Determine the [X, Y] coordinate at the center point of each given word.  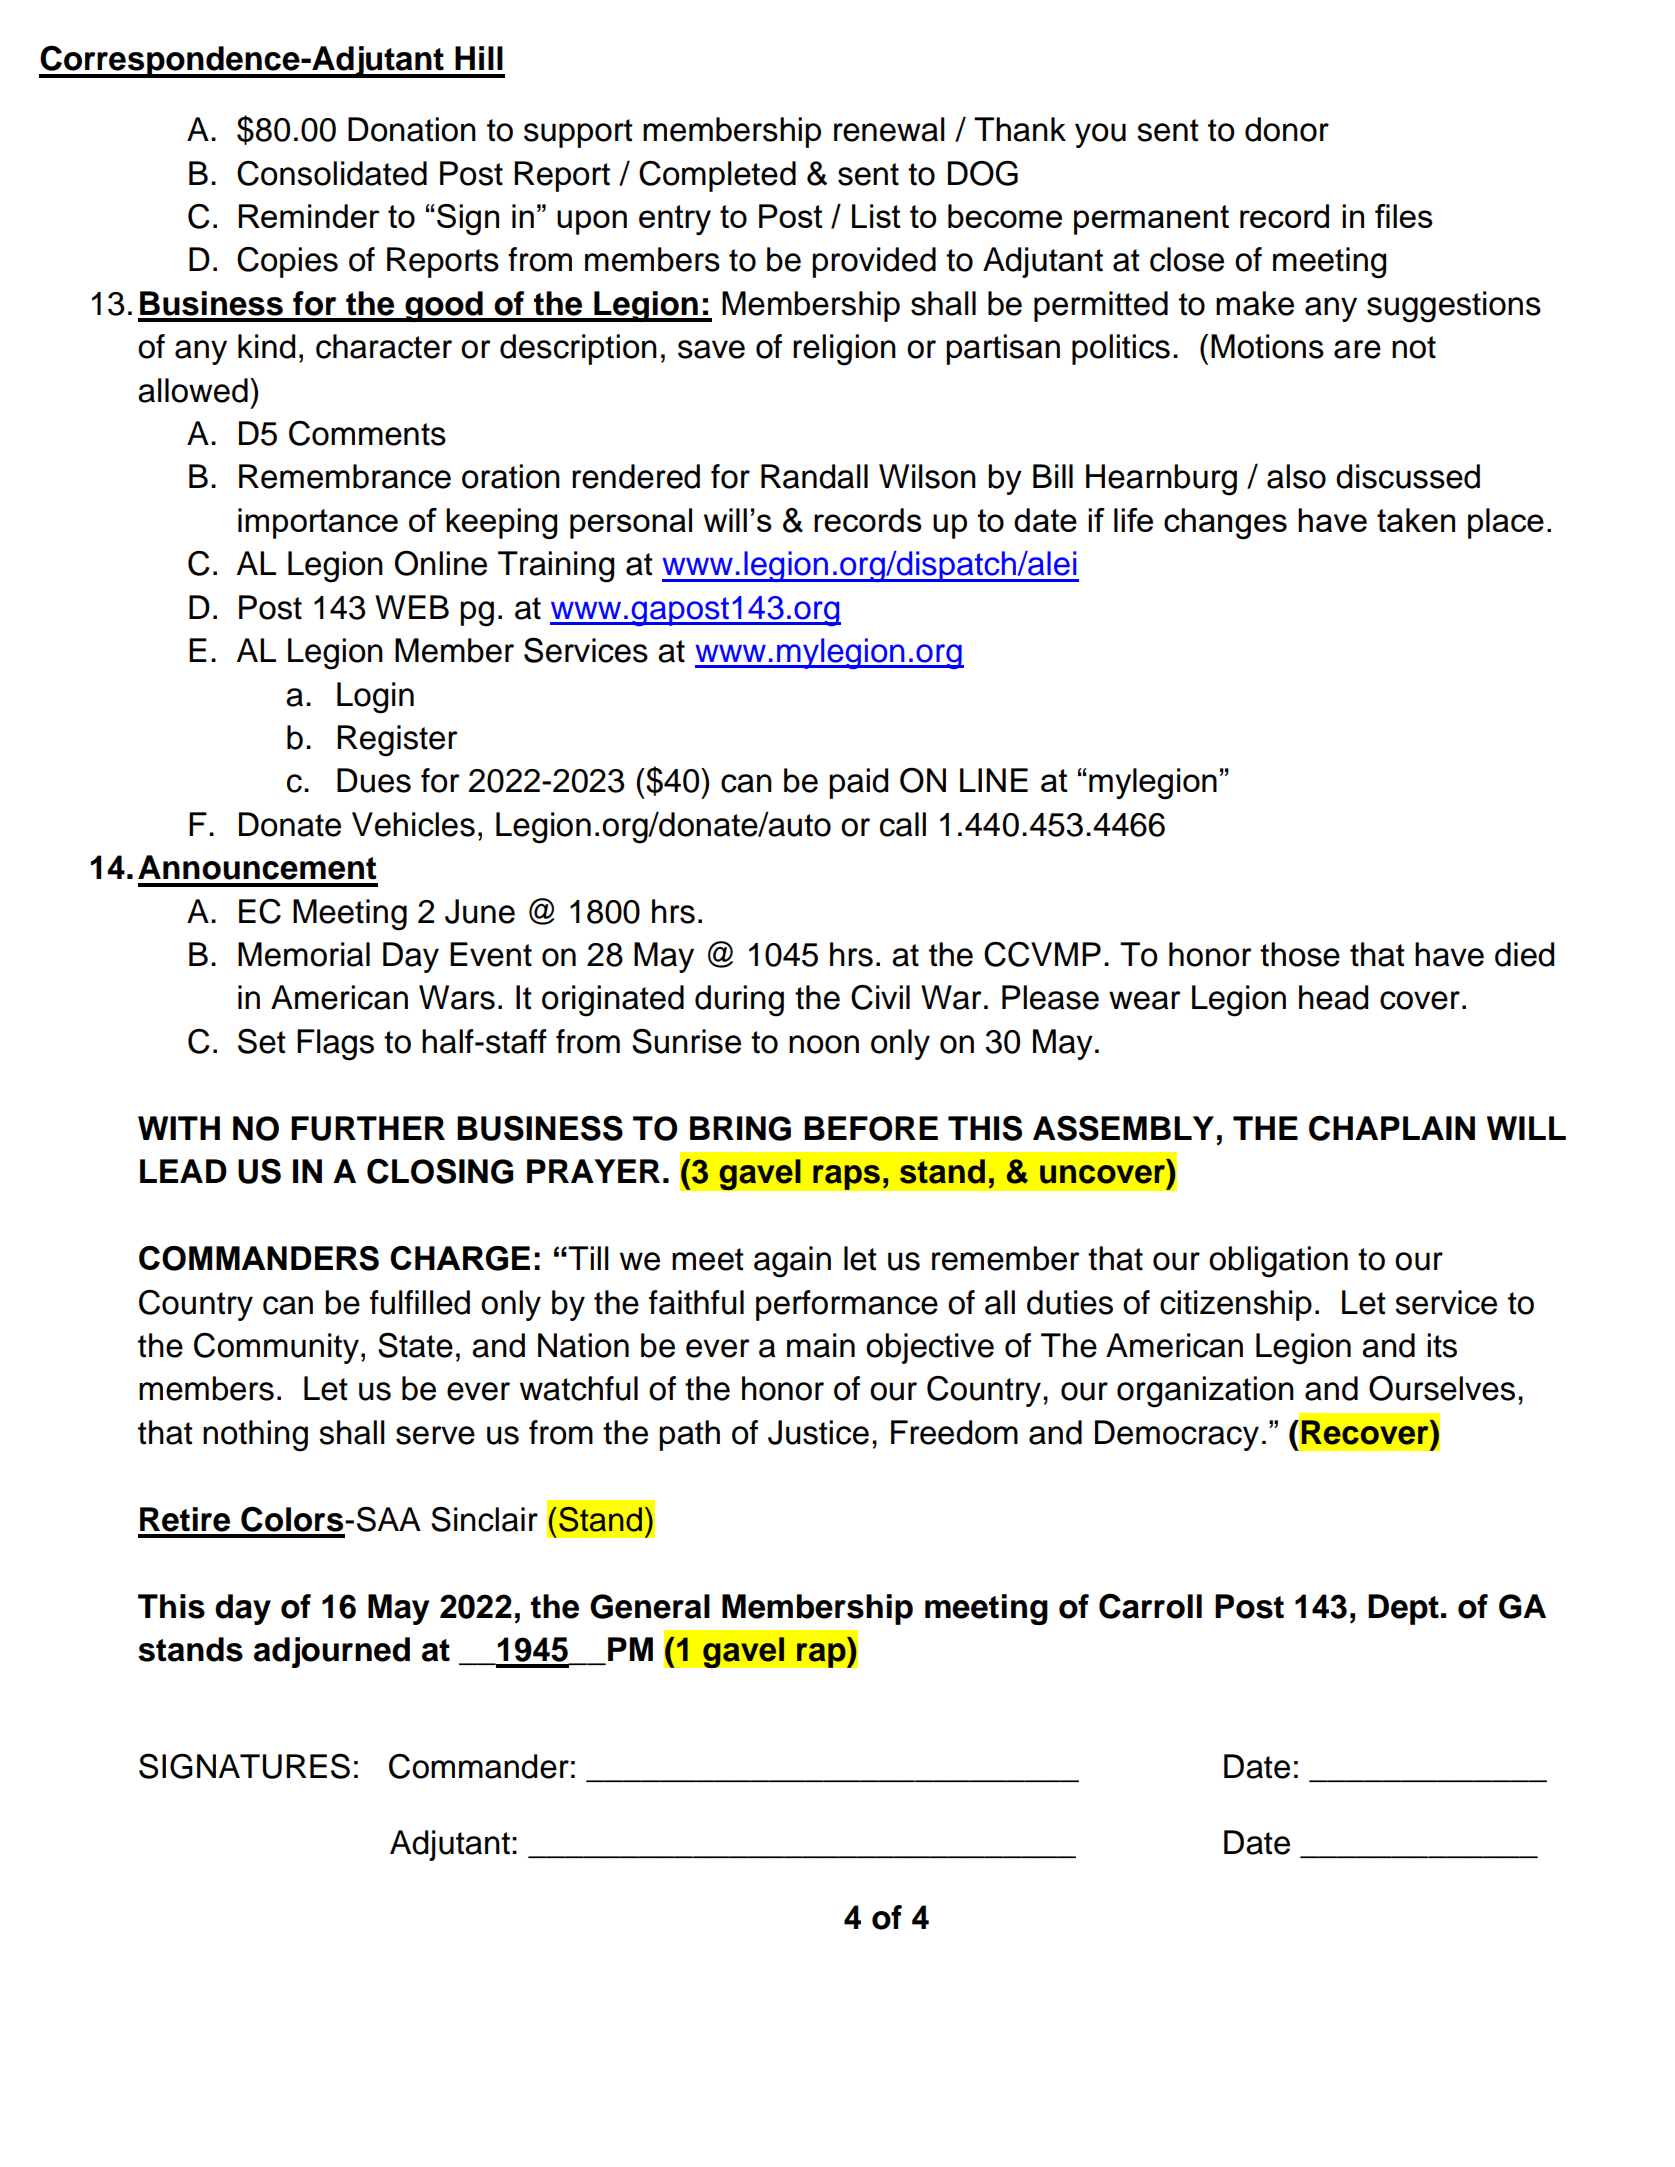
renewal [889, 129]
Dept [1403, 1609]
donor [1287, 129]
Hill [479, 58]
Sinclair [484, 1519]
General [650, 1606]
